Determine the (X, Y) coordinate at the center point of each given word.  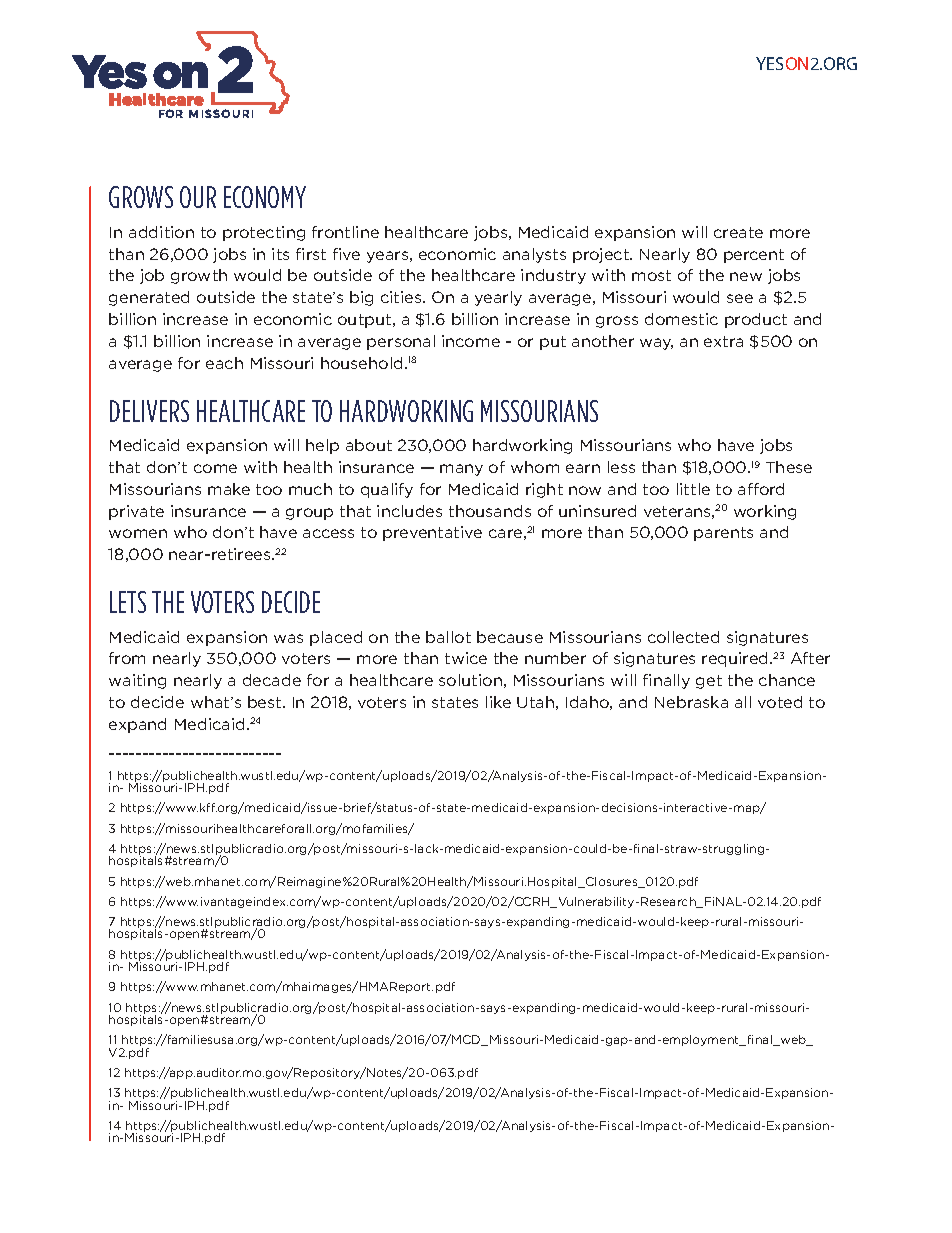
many (461, 470)
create (738, 232)
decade (272, 680)
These (789, 467)
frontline (345, 232)
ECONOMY (265, 197)
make (229, 489)
